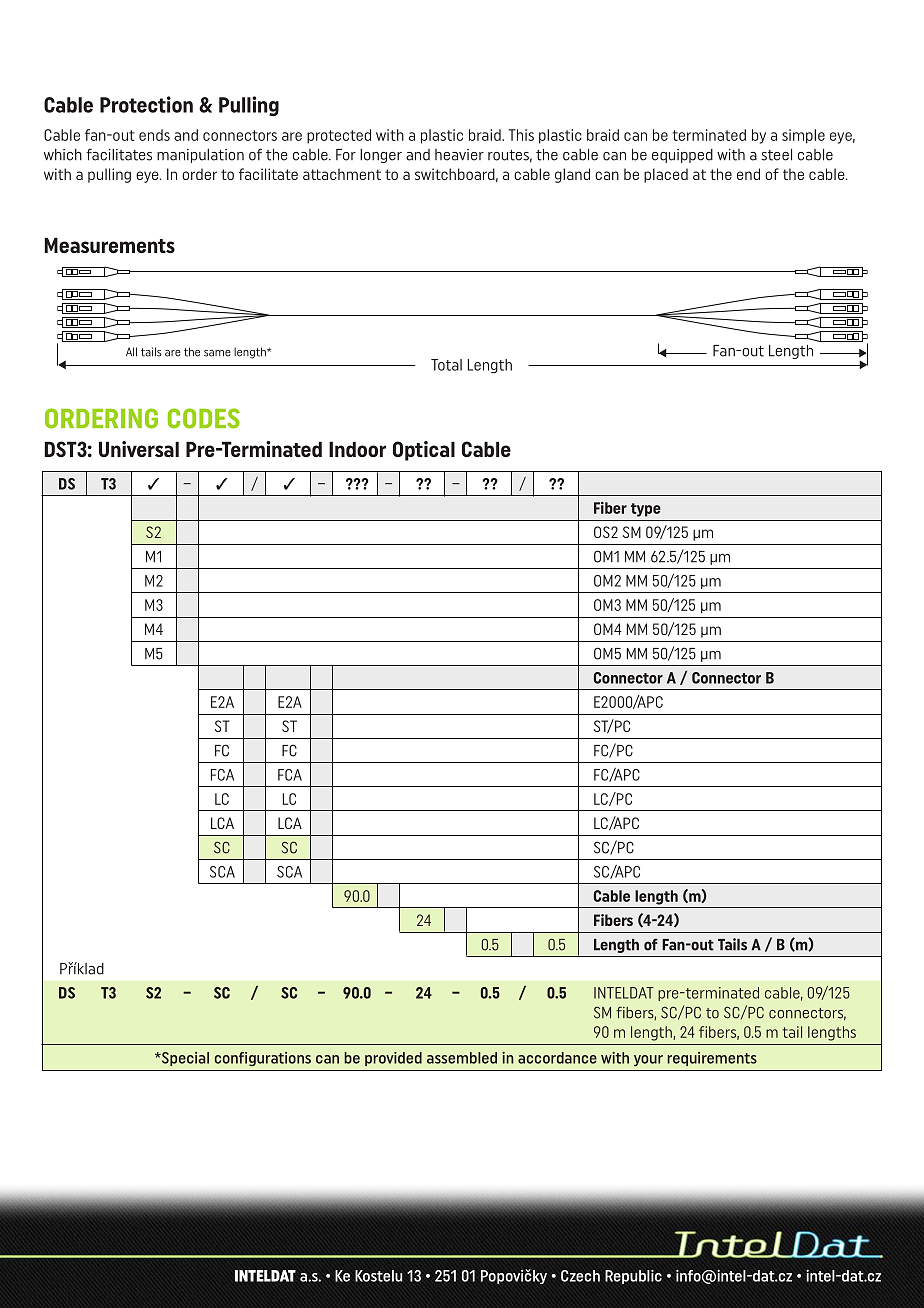 The height and width of the page is (1308, 924). What do you see at coordinates (459, 155) in the page?
I see `heavier` at bounding box center [459, 155].
